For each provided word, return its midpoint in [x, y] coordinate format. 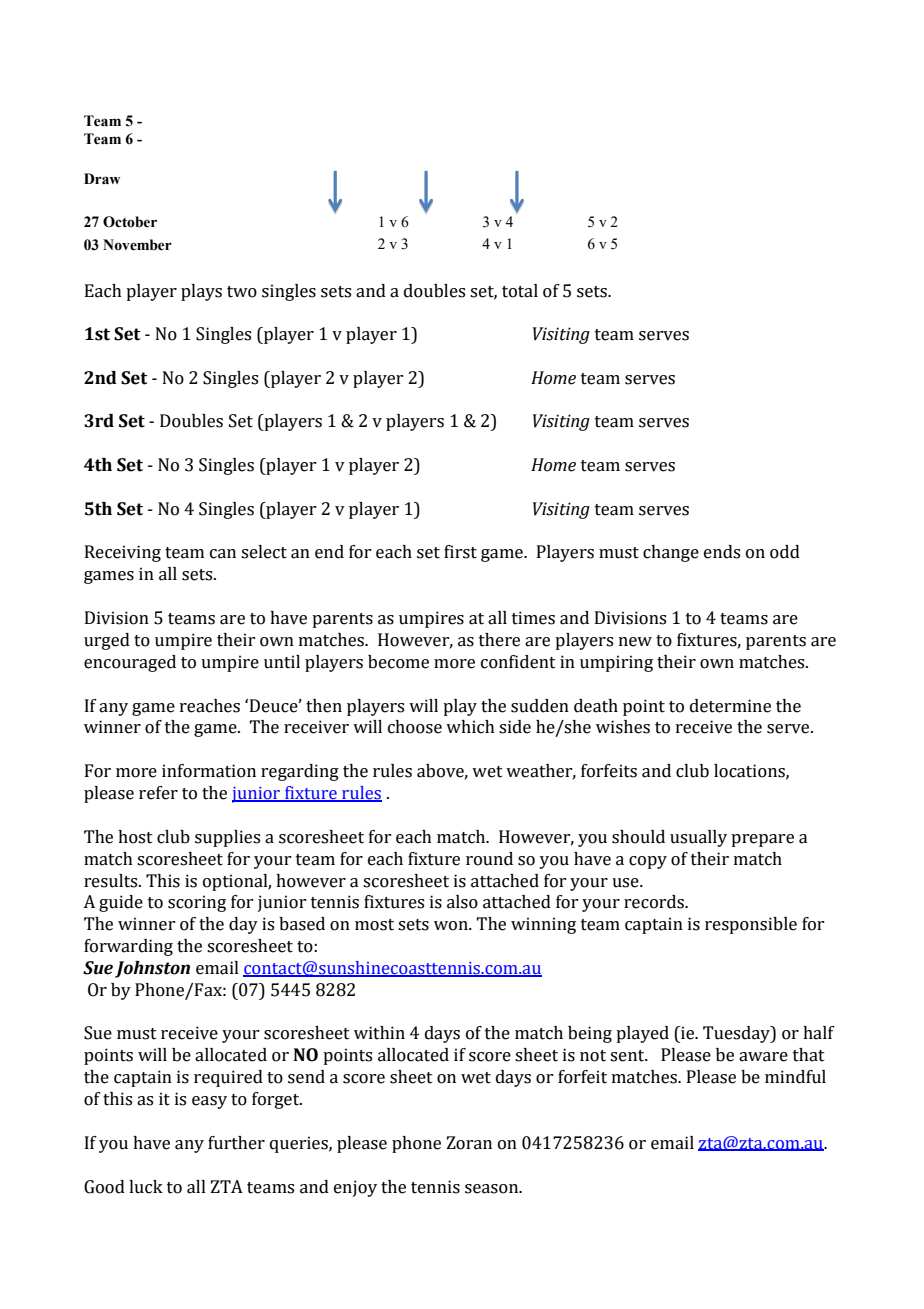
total [520, 291]
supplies [227, 838]
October [130, 222]
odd [785, 552]
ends [722, 552]
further [236, 1143]
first [460, 552]
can [223, 554]
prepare [762, 840]
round [489, 859]
